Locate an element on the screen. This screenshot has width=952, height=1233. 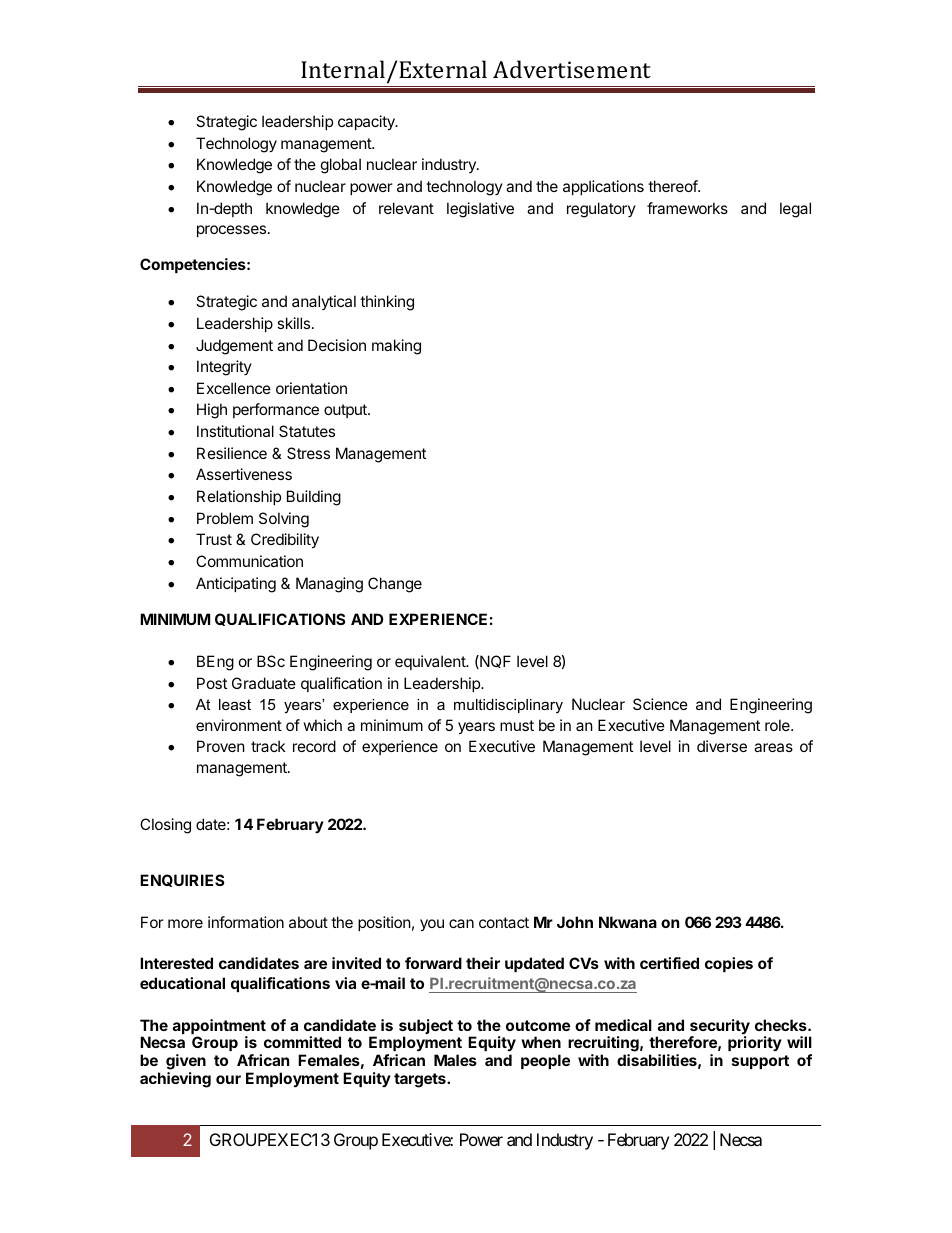
Change is located at coordinates (395, 585).
